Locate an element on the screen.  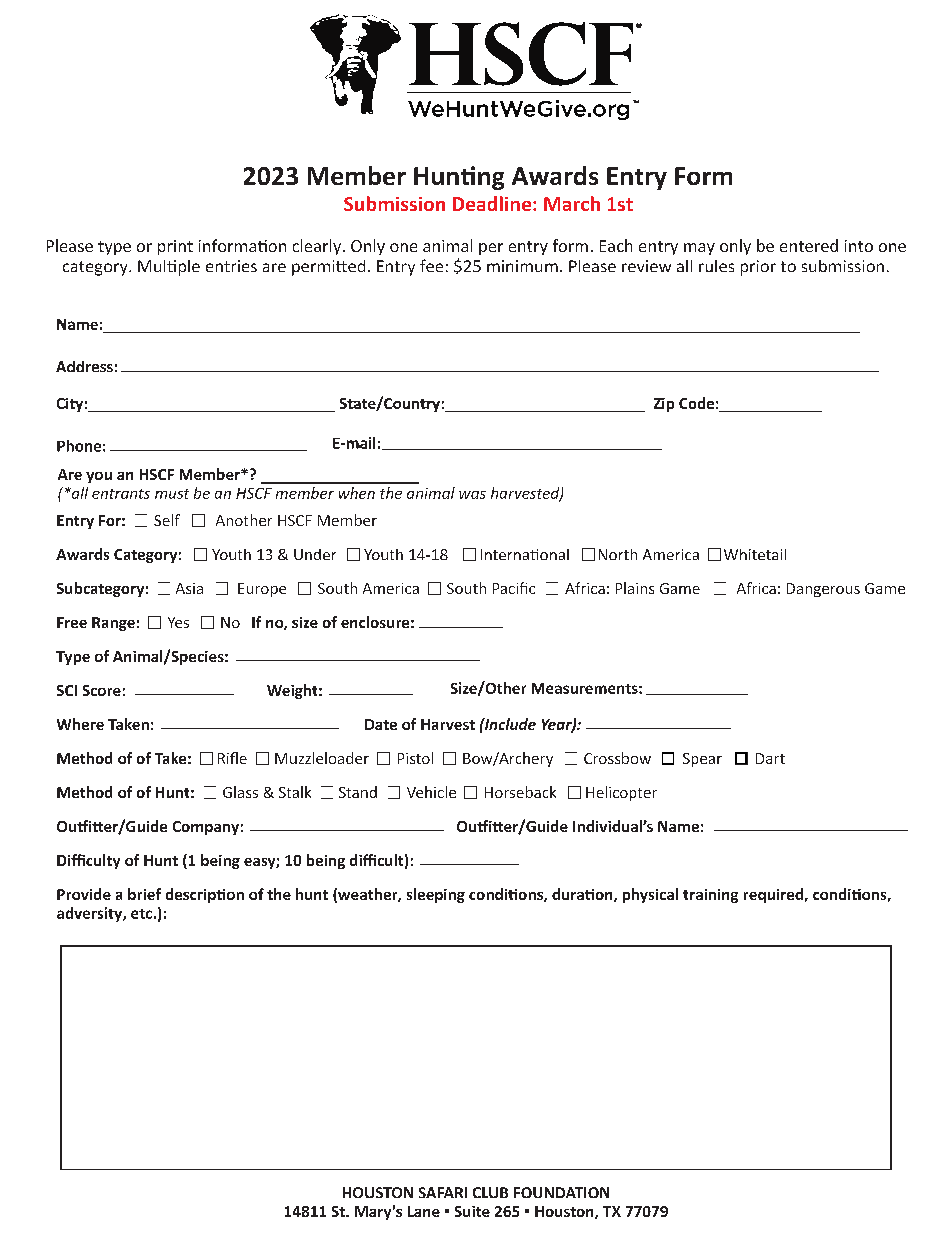
Deadline is located at coordinates (492, 203).
